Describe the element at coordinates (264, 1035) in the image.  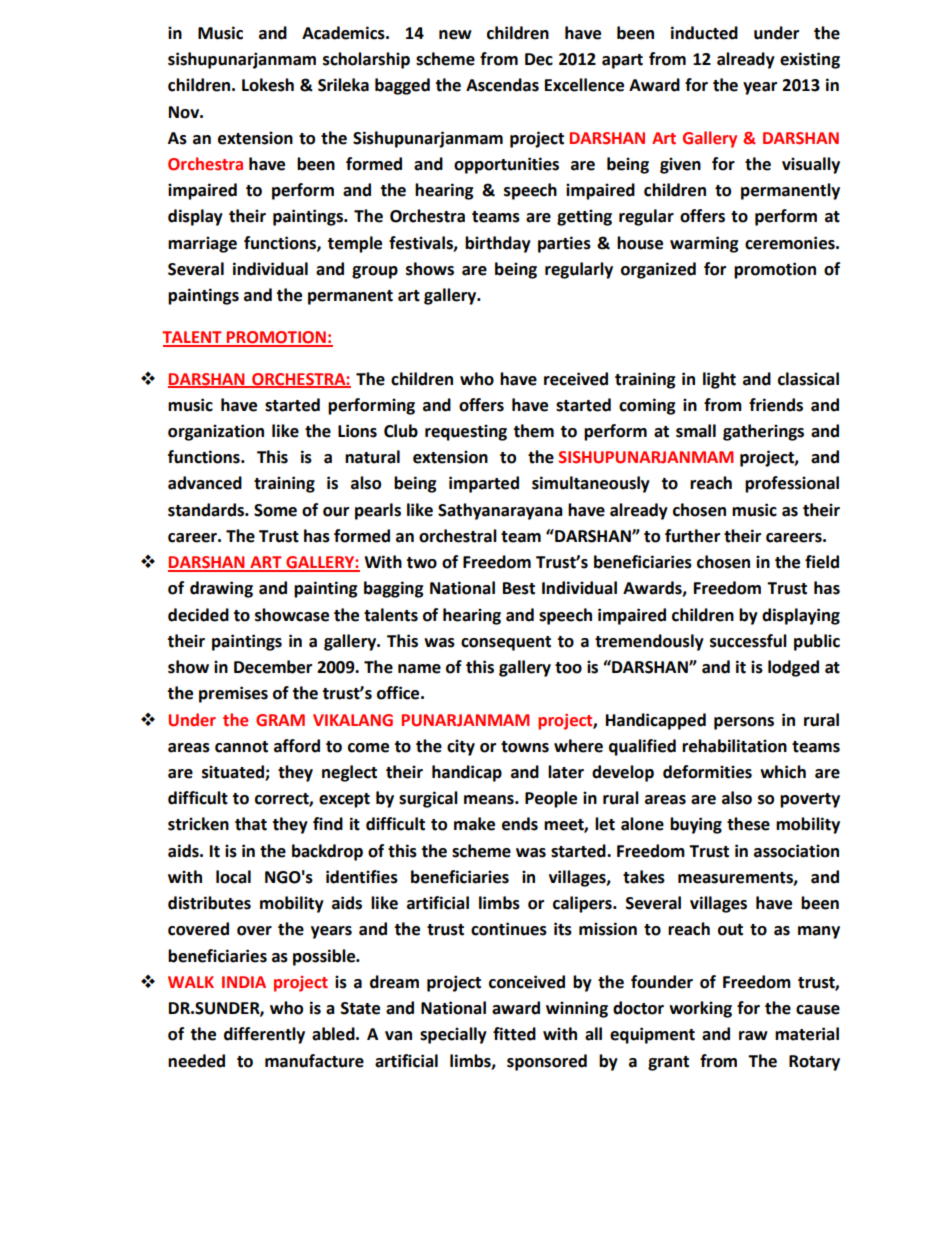
I see `differently` at that location.
